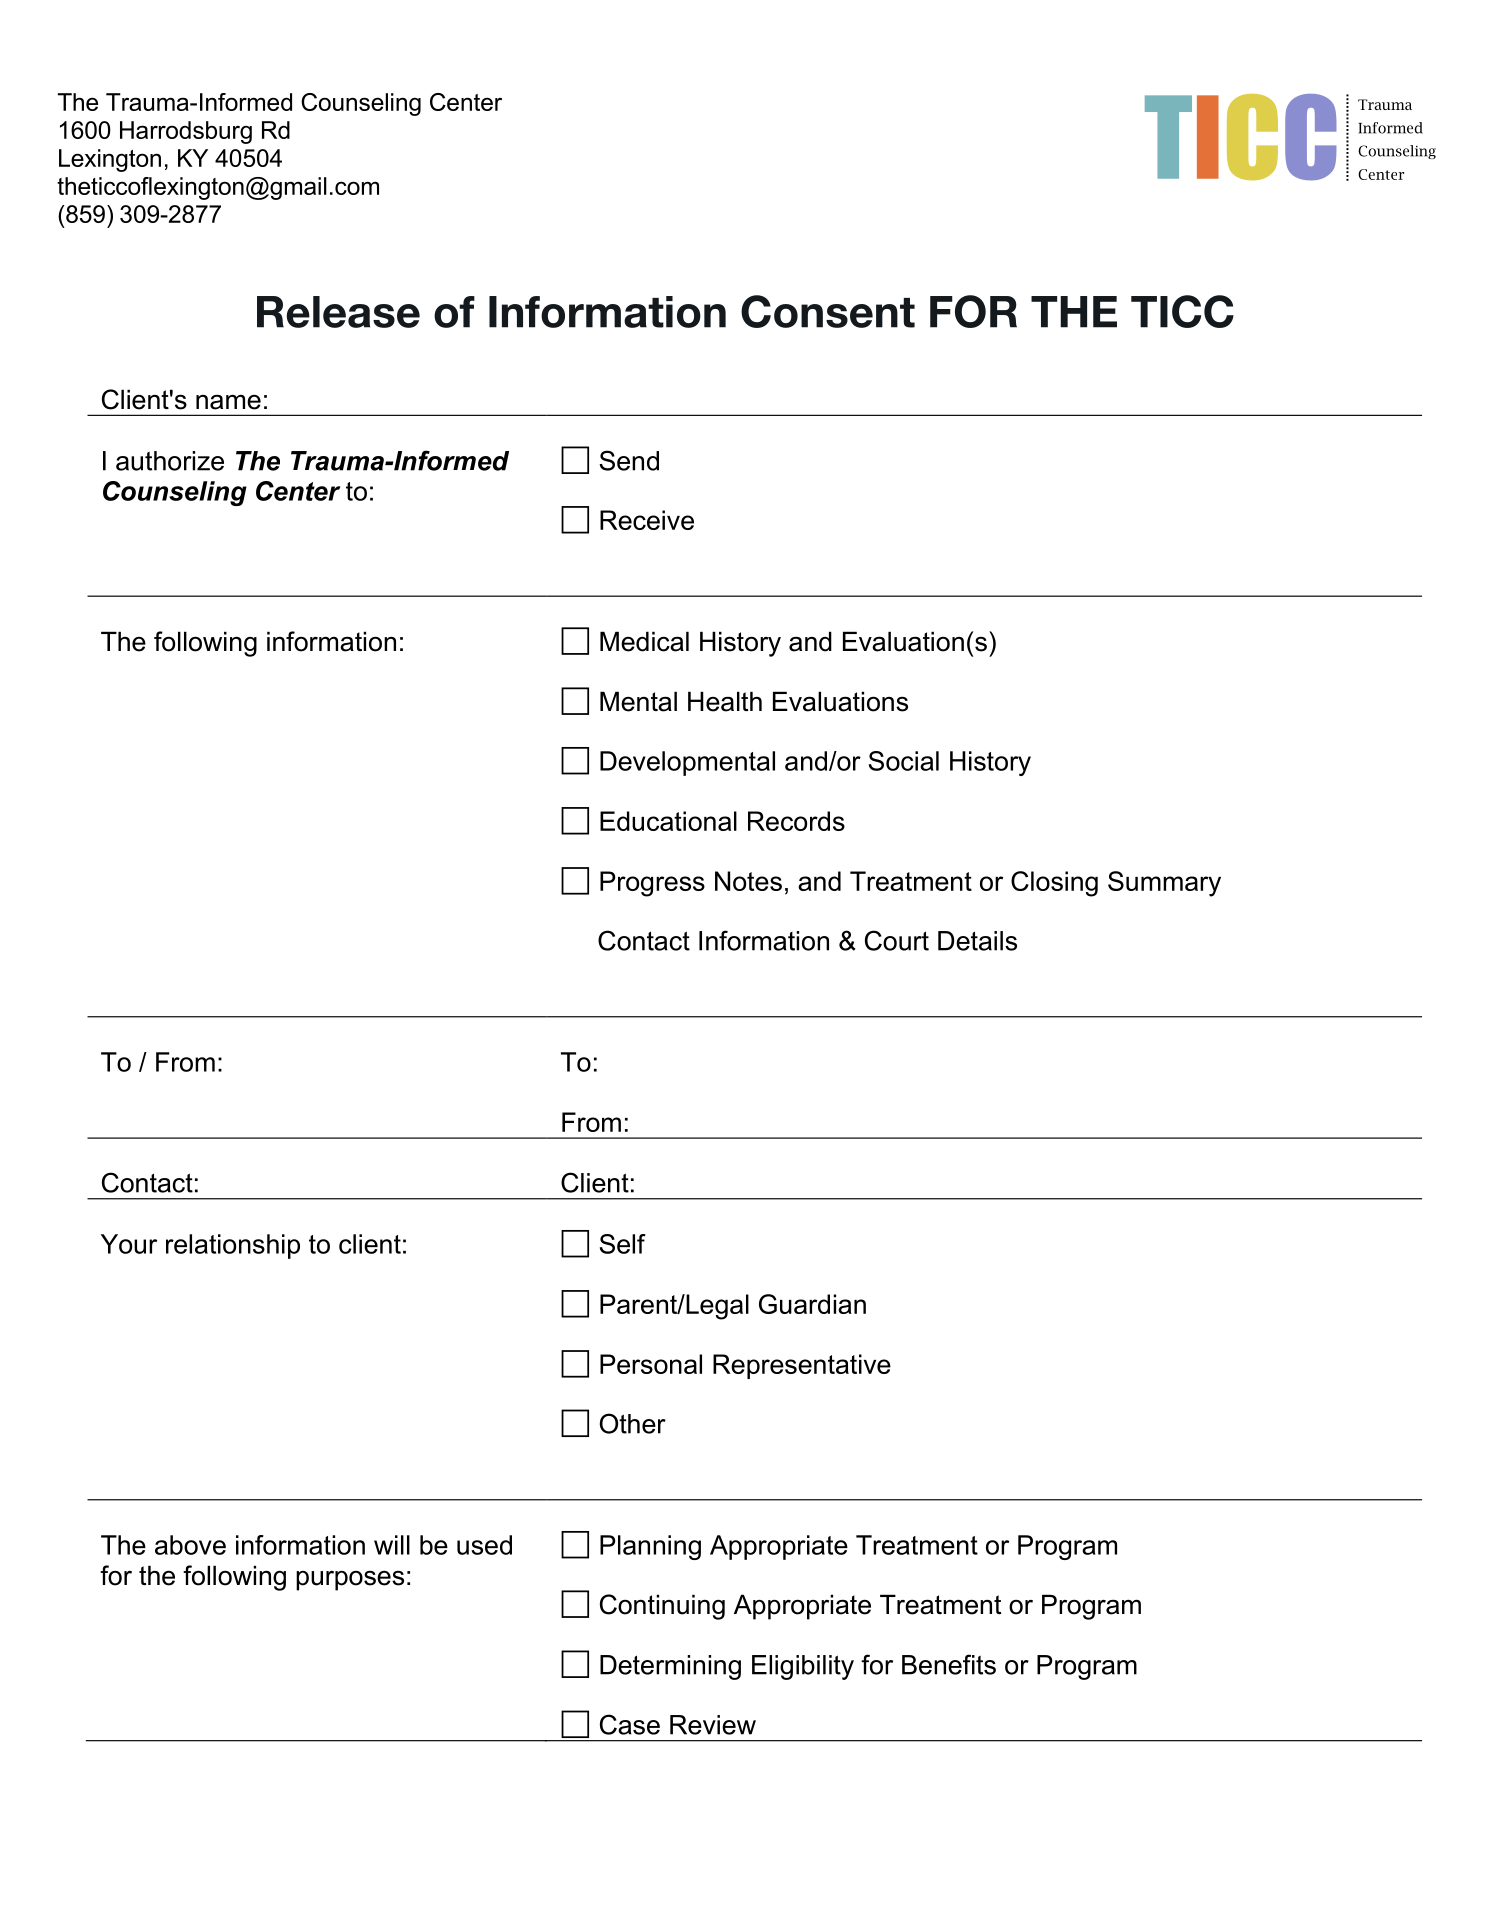 This page has height=1925, width=1488. I want to click on Send, so click(629, 460).
